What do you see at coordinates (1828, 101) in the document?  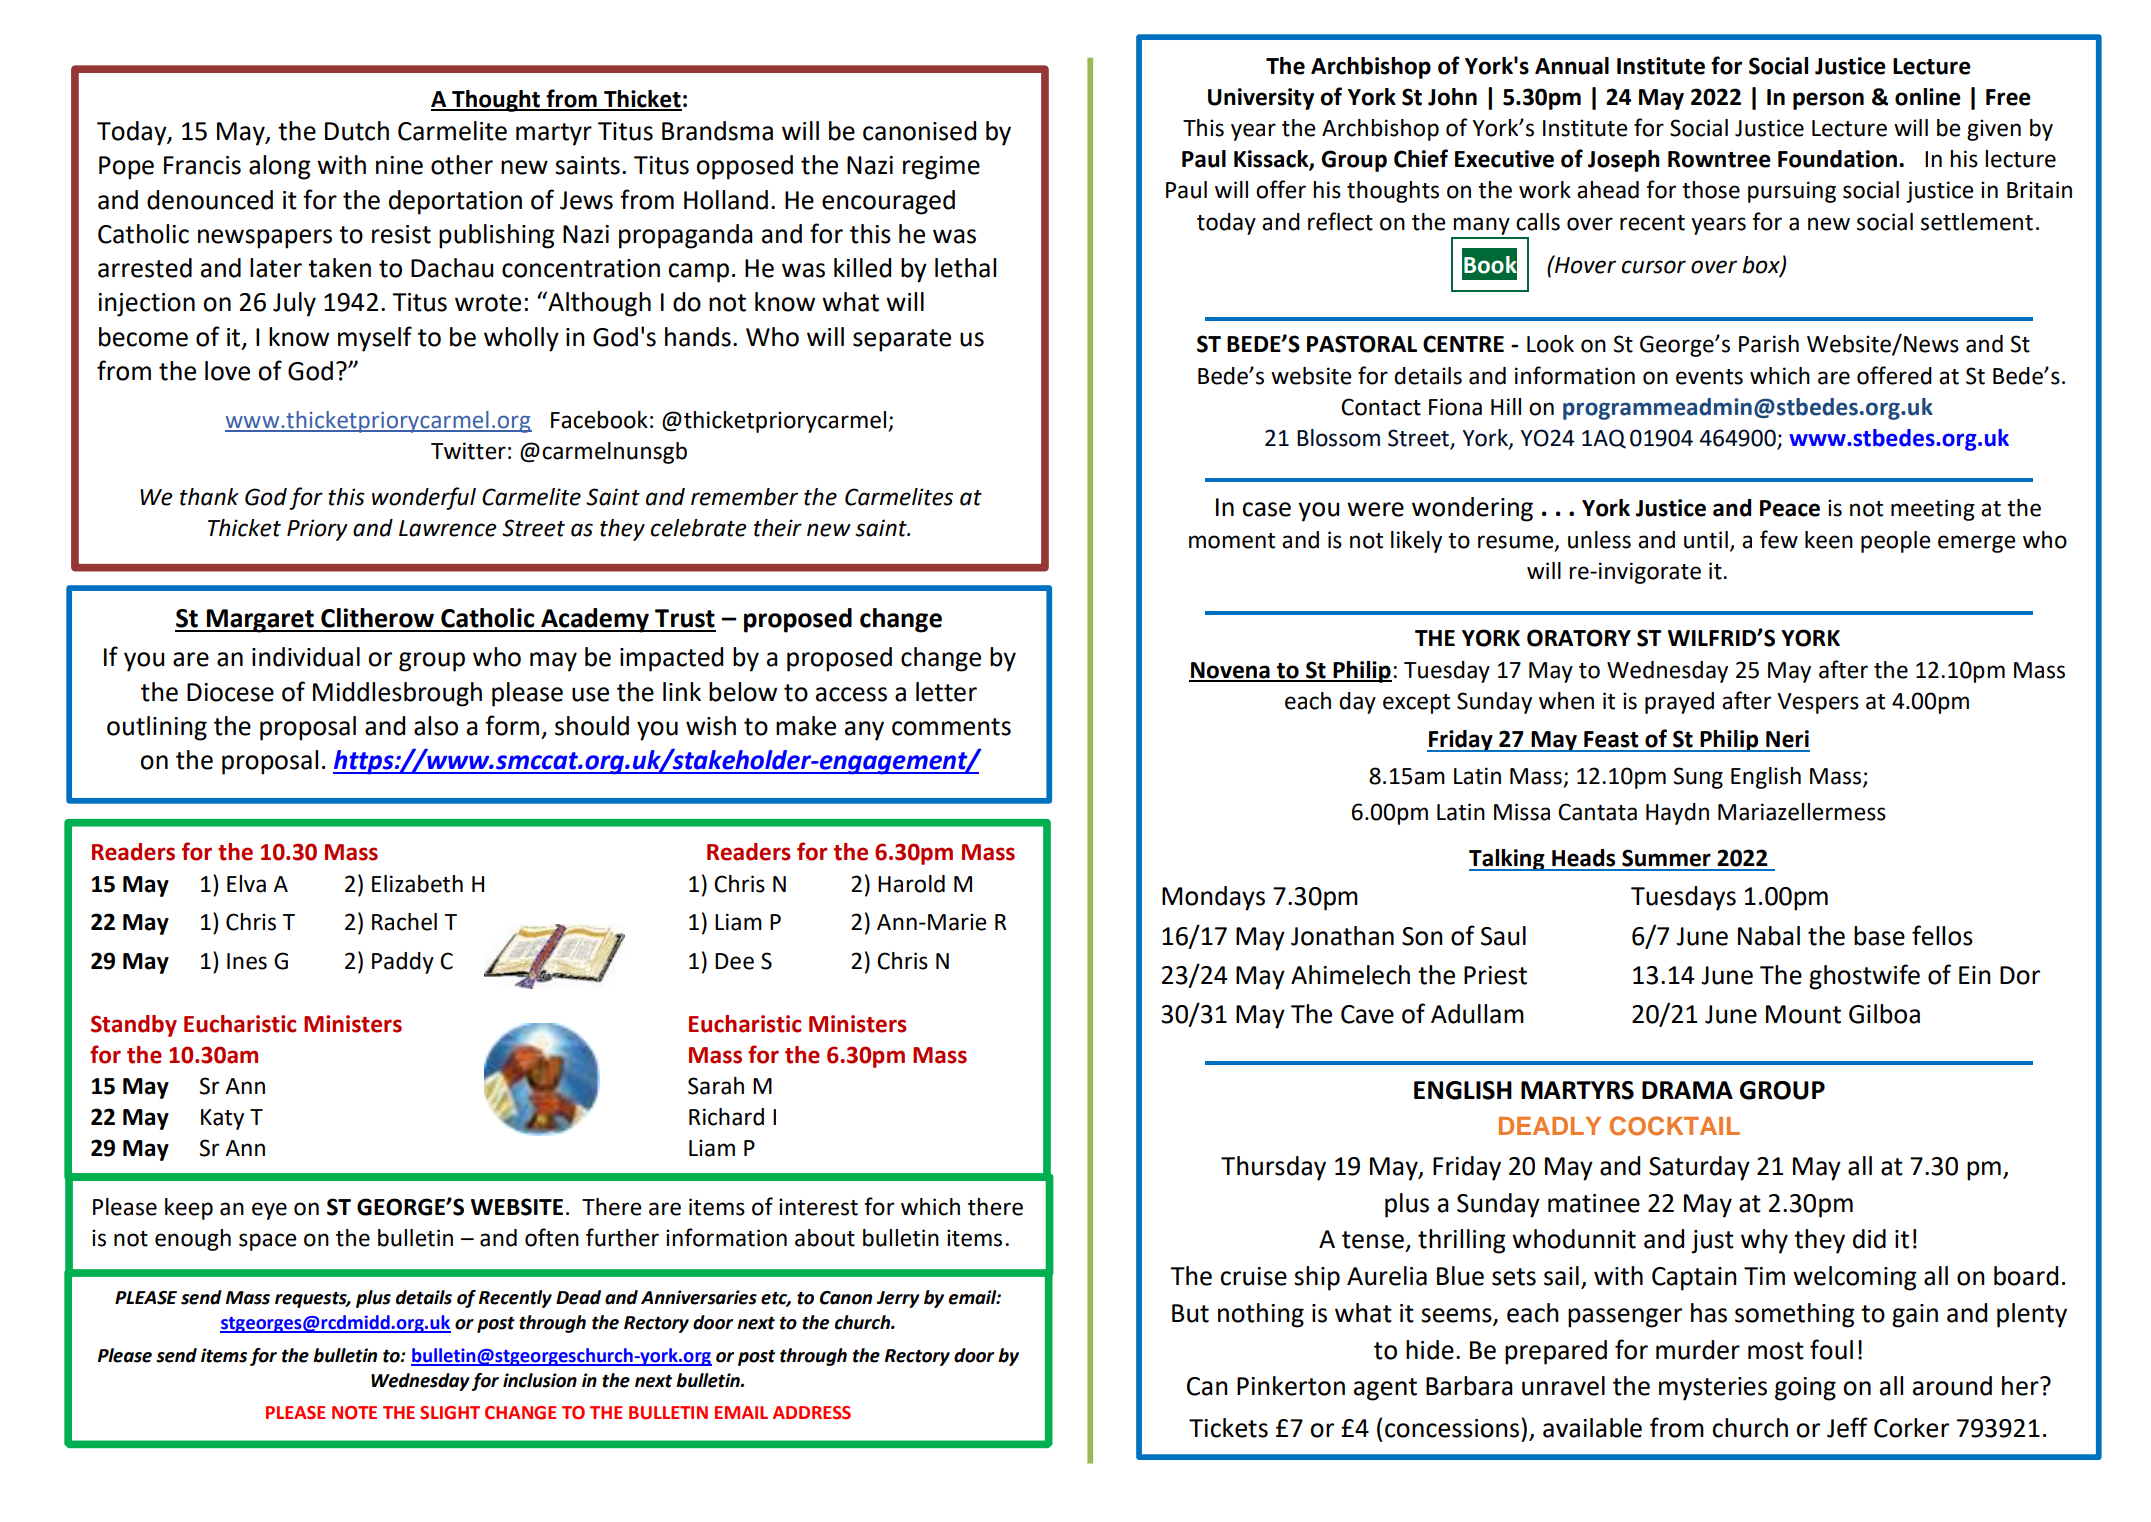 I see `person` at bounding box center [1828, 101].
